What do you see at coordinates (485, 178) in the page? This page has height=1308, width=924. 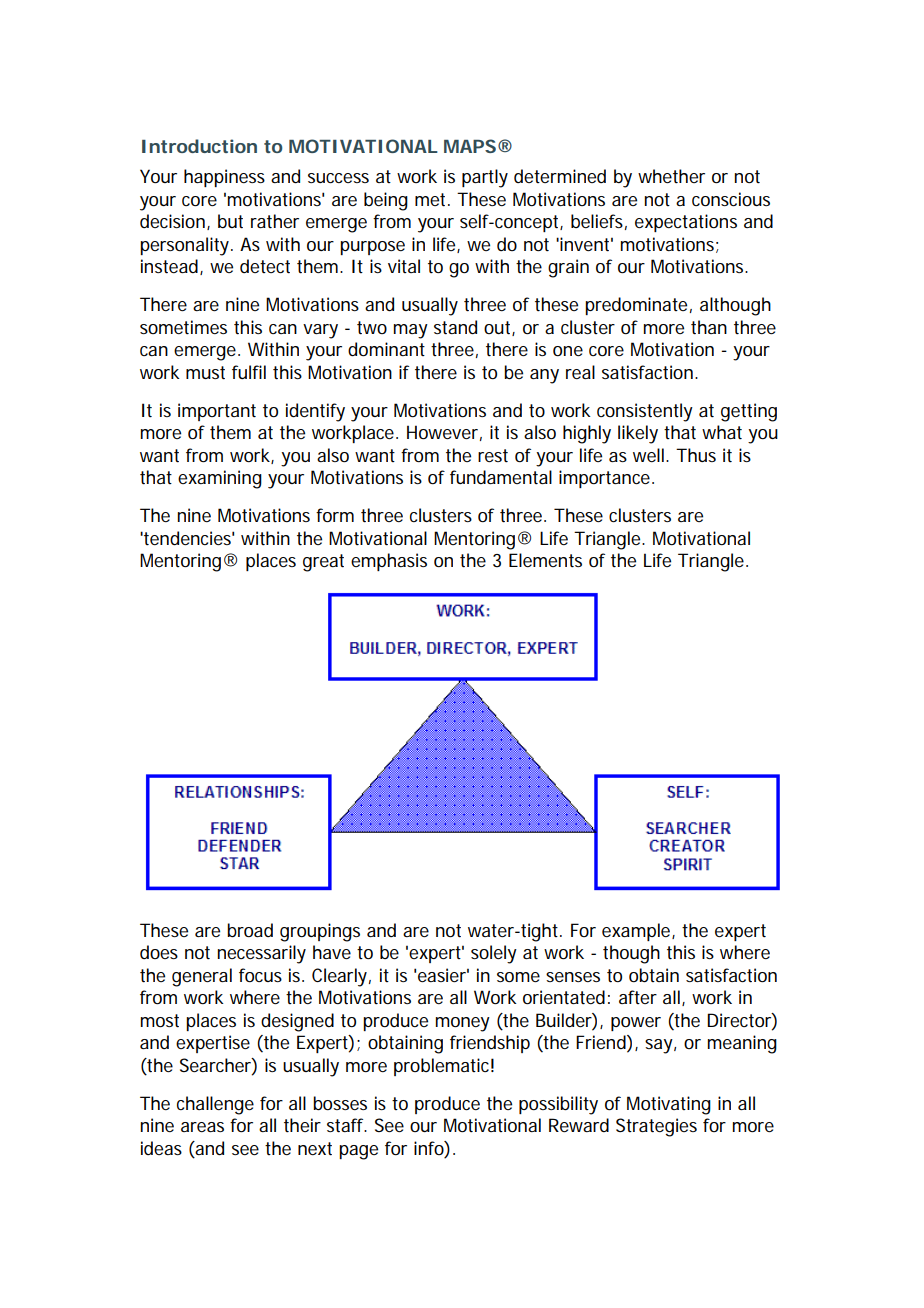 I see `partly` at bounding box center [485, 178].
